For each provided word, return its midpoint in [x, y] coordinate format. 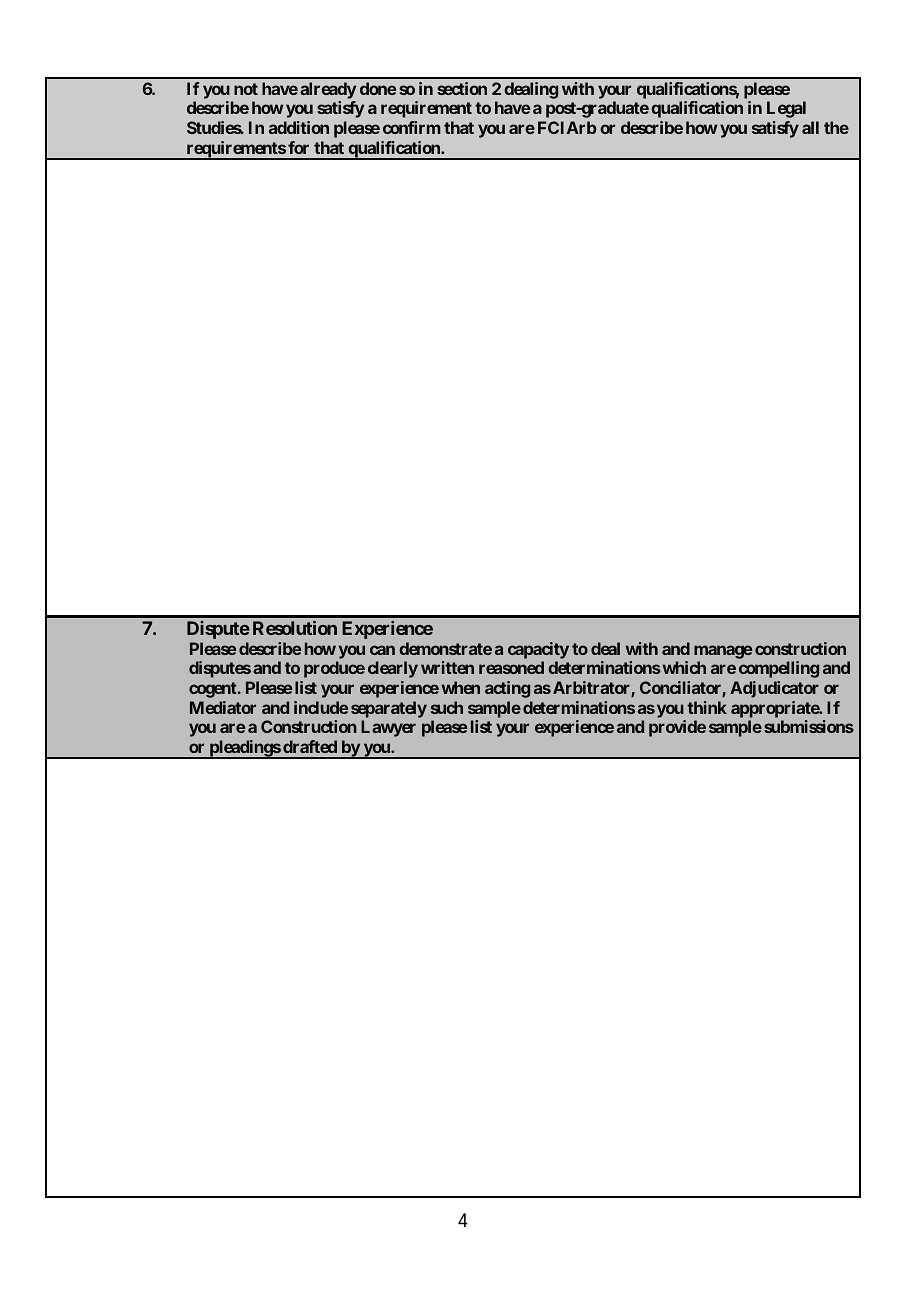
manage [723, 652]
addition [299, 127]
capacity [538, 650]
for [298, 147]
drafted [310, 746]
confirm [412, 127]
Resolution [295, 628]
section [462, 88]
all [810, 127]
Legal [786, 109]
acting [507, 689]
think [707, 707]
